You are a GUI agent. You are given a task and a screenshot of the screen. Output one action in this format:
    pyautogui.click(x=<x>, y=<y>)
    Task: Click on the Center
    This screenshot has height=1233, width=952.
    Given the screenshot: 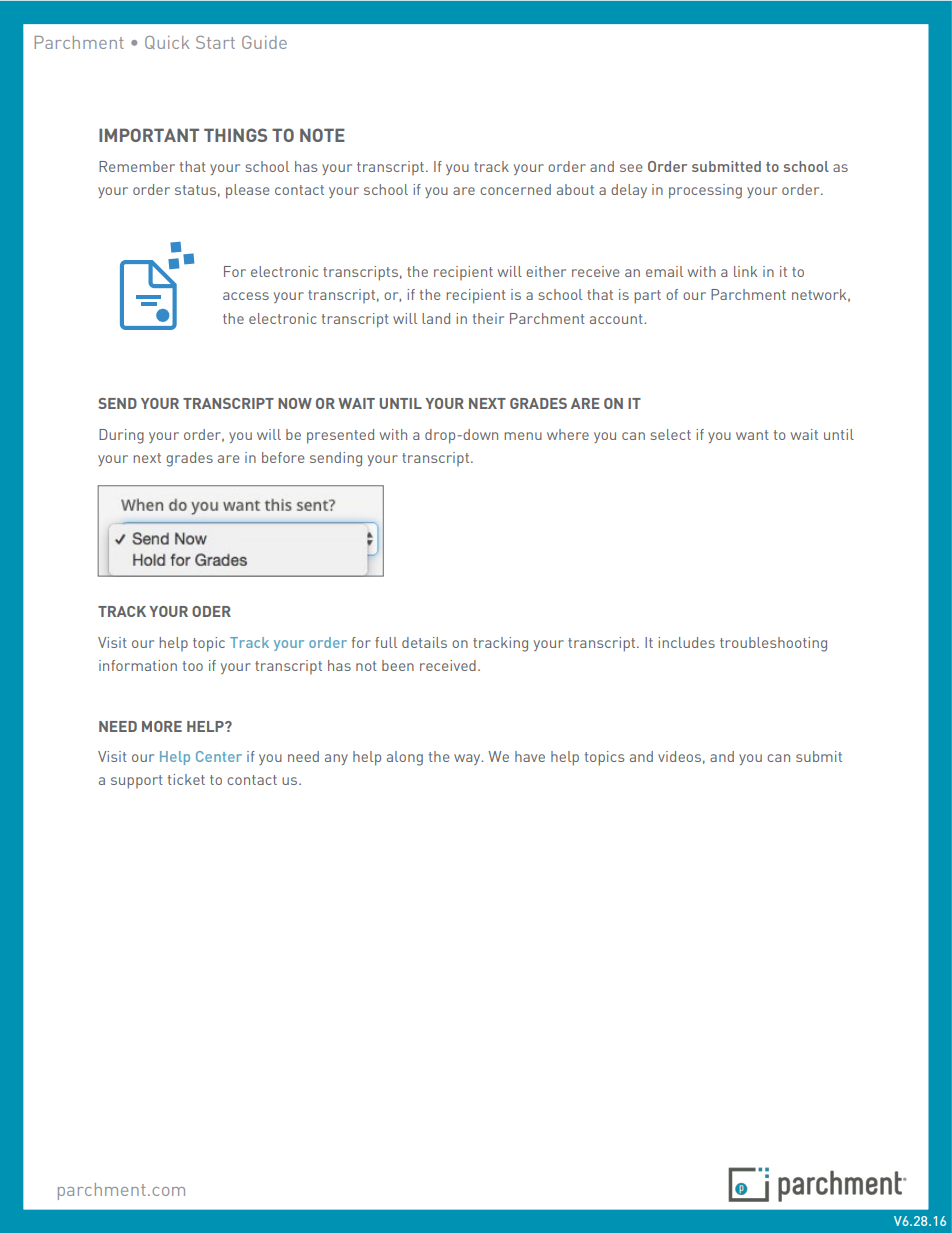 What is the action you would take?
    pyautogui.click(x=219, y=756)
